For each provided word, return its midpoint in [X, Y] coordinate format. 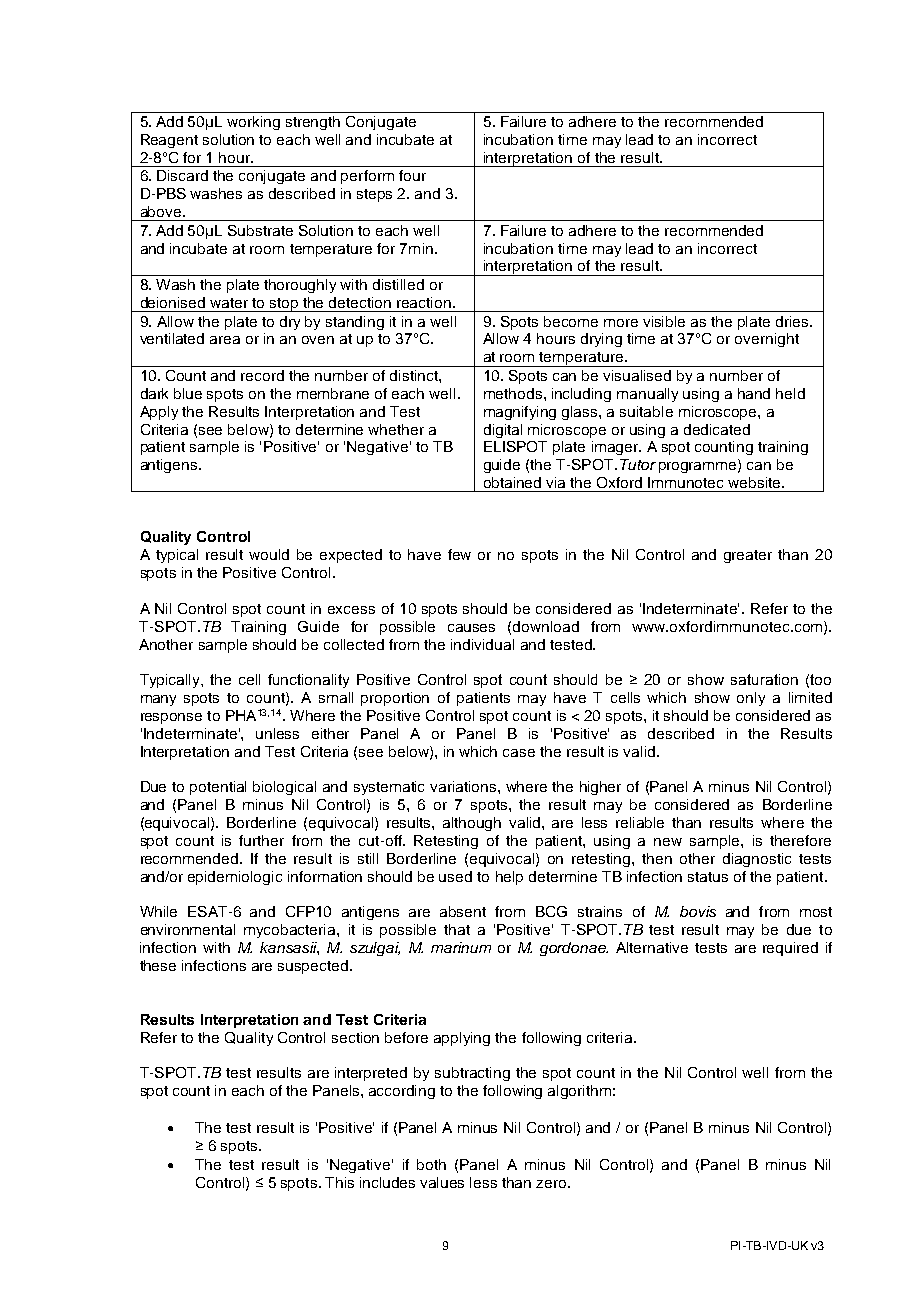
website [755, 482]
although [472, 824]
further [261, 840]
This [339, 1182]
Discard [182, 175]
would [269, 554]
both [431, 1164]
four [412, 175]
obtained [512, 482]
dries [793, 321]
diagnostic [757, 860]
